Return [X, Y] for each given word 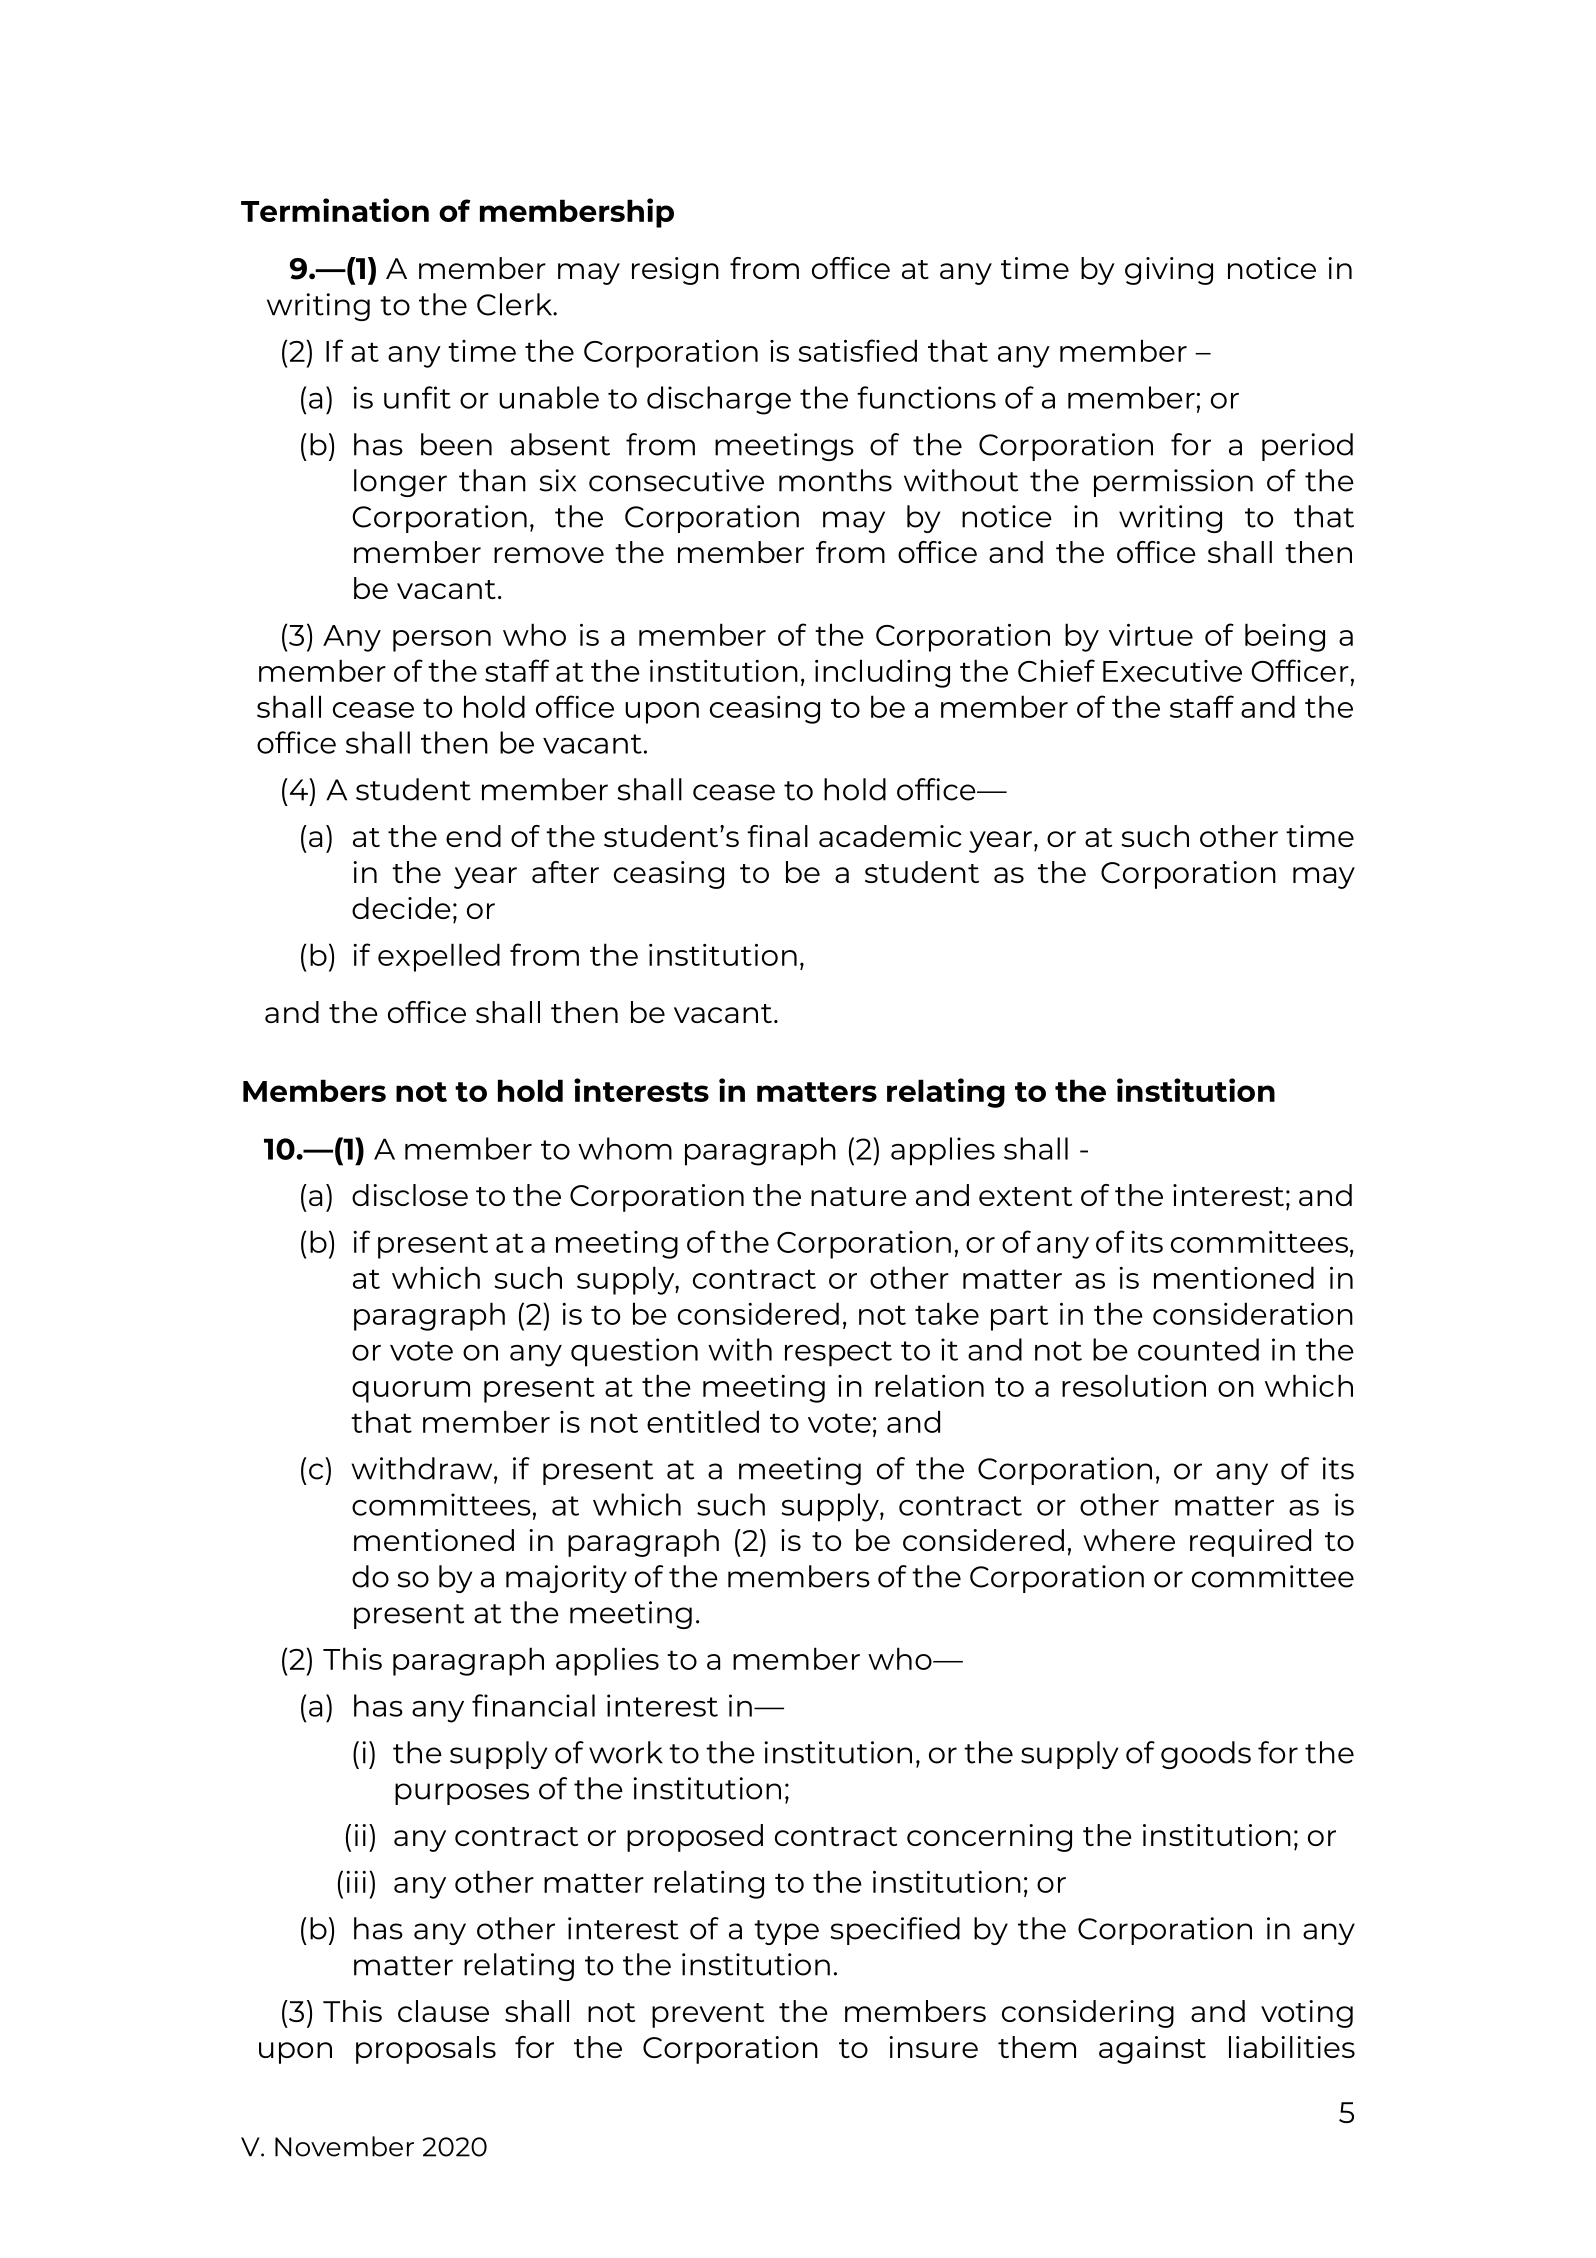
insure [933, 2047]
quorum [411, 1392]
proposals [426, 2050]
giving [1169, 271]
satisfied [857, 350]
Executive [1172, 671]
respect [838, 1354]
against [1152, 2050]
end [473, 836]
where [1129, 1540]
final [777, 836]
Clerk [516, 304]
